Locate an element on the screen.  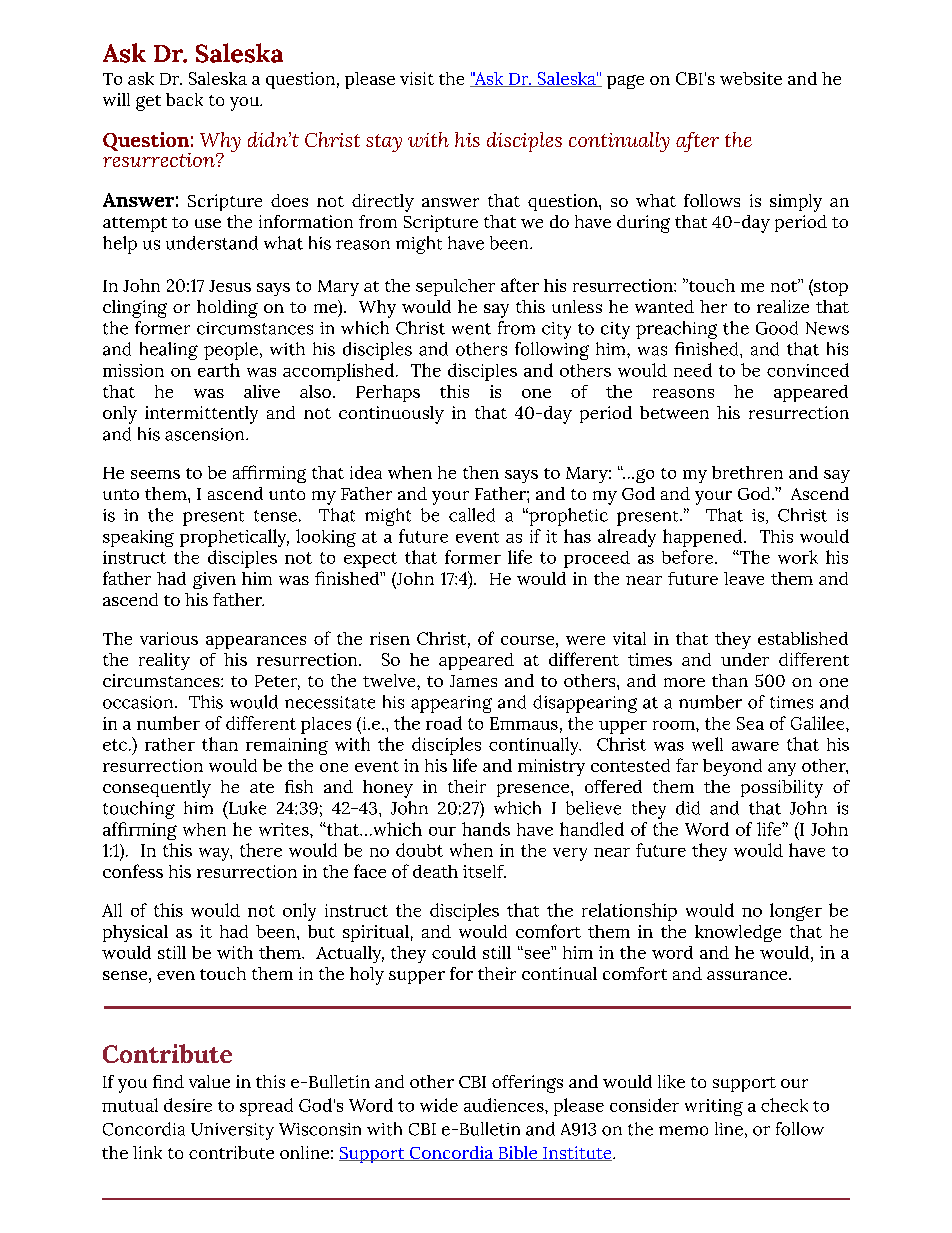
wide is located at coordinates (439, 1105).
